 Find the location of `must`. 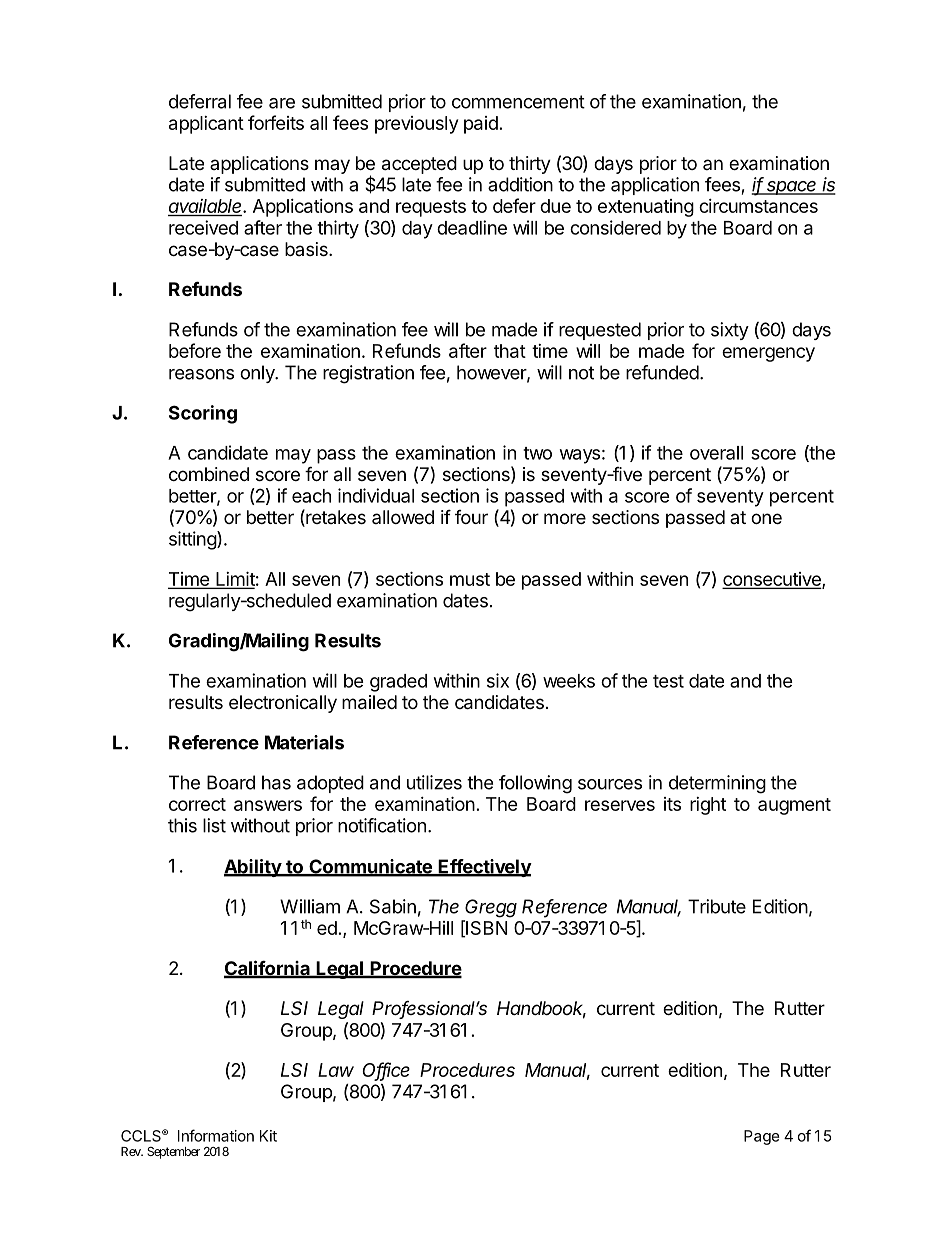

must is located at coordinates (470, 579).
